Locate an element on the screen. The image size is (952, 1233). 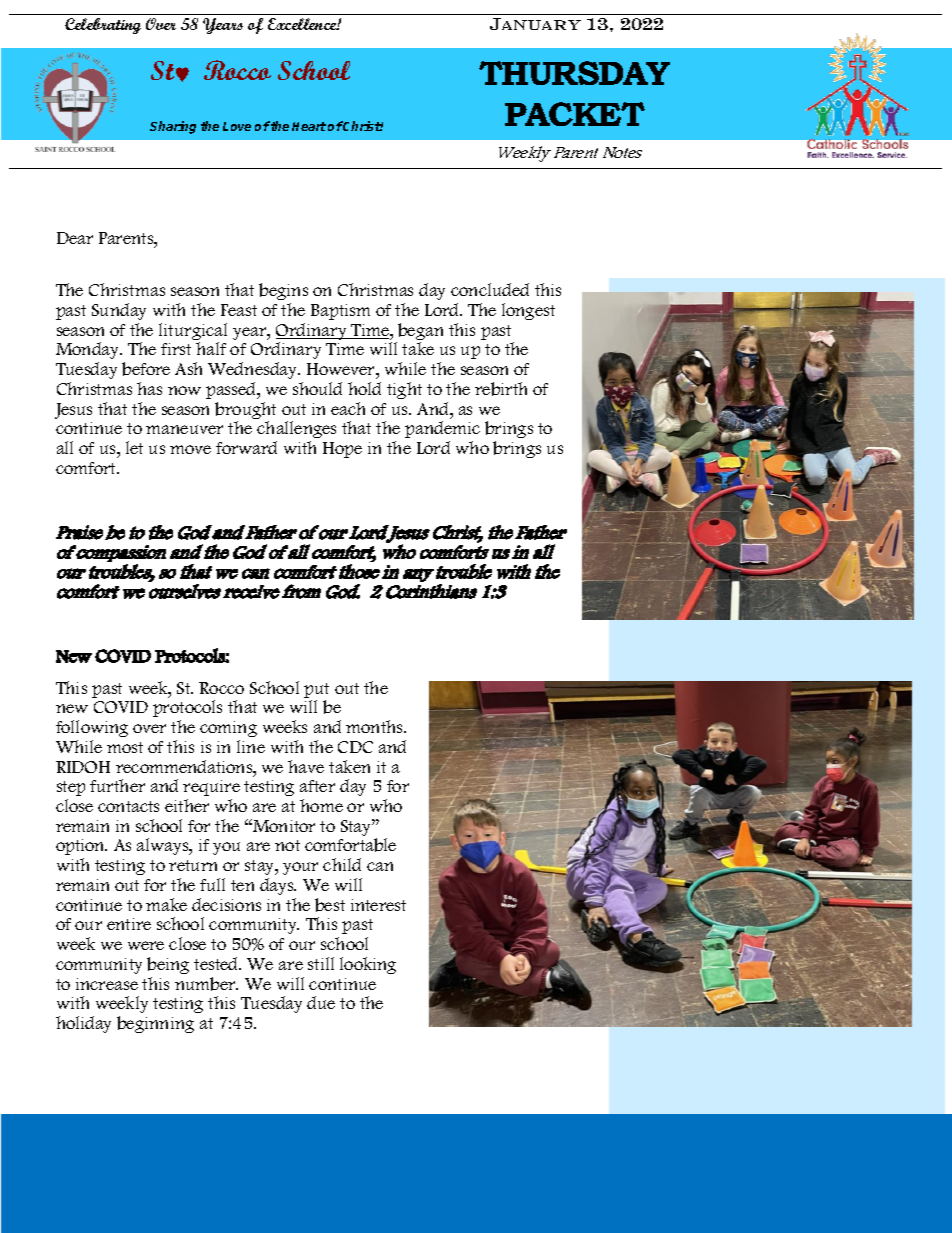
Celebrating is located at coordinates (103, 26).
